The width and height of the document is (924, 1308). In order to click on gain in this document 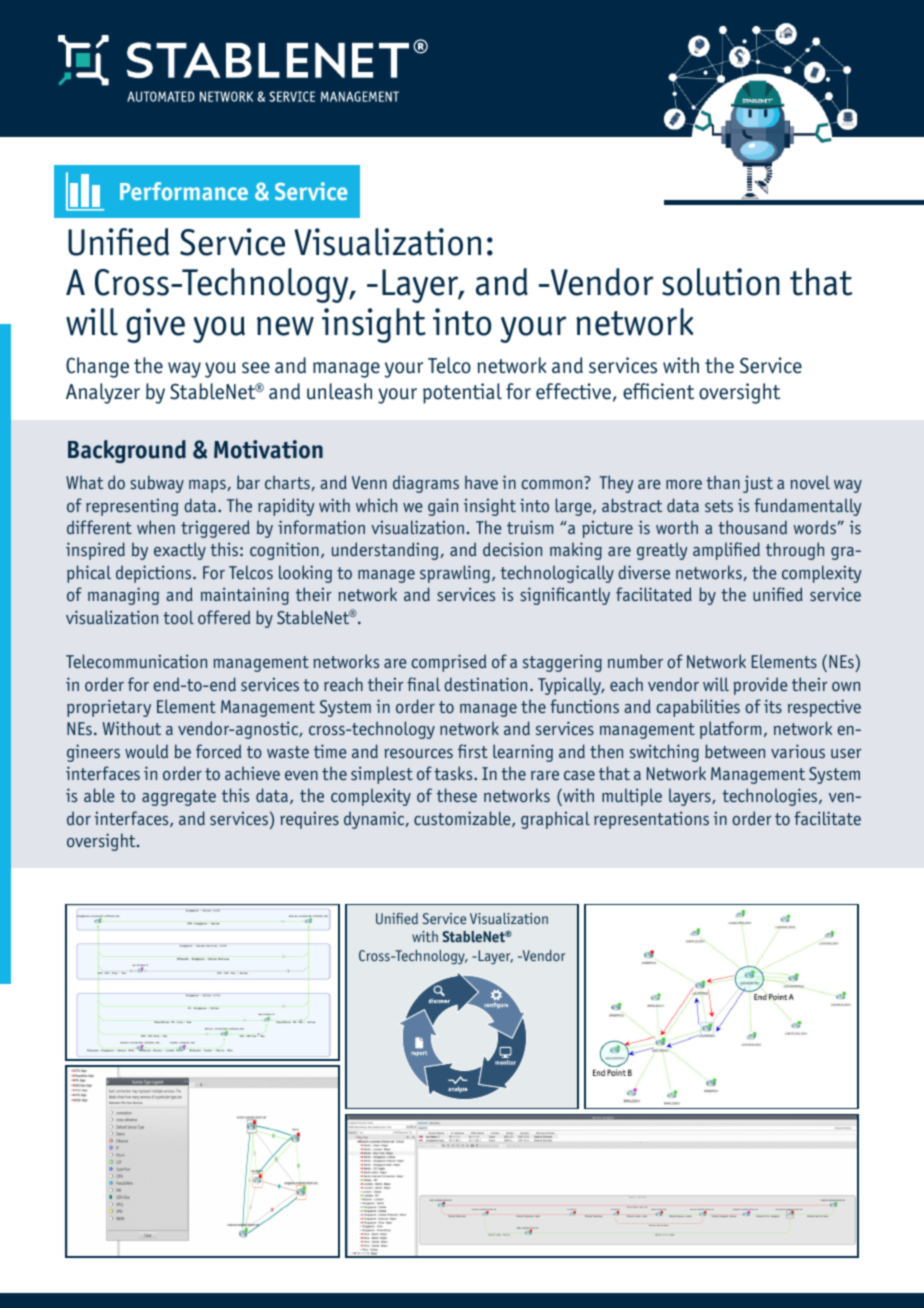, I will do `click(443, 507)`.
